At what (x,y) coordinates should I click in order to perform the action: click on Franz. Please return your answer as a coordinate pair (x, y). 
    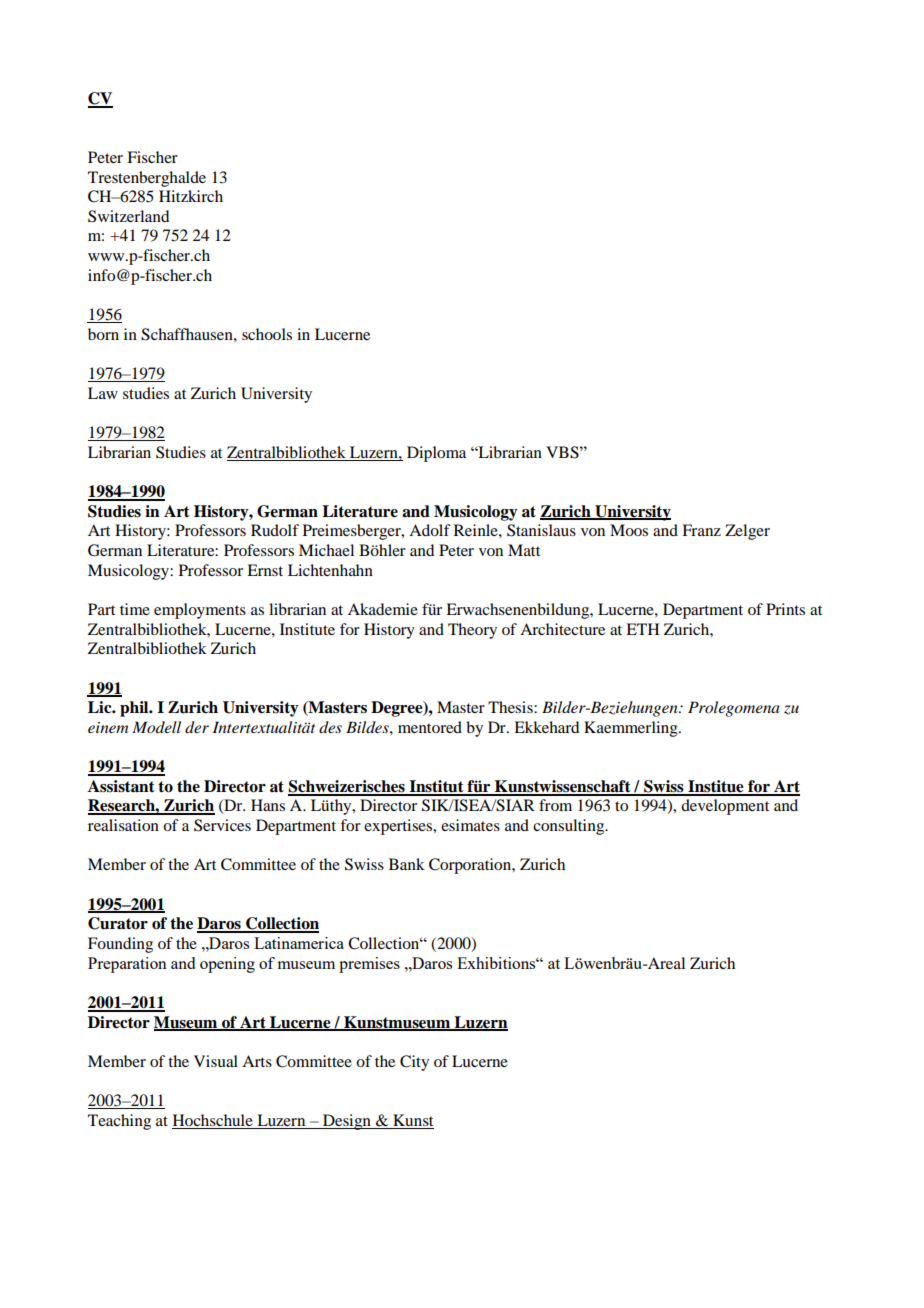
    Looking at the image, I should click on (701, 530).
